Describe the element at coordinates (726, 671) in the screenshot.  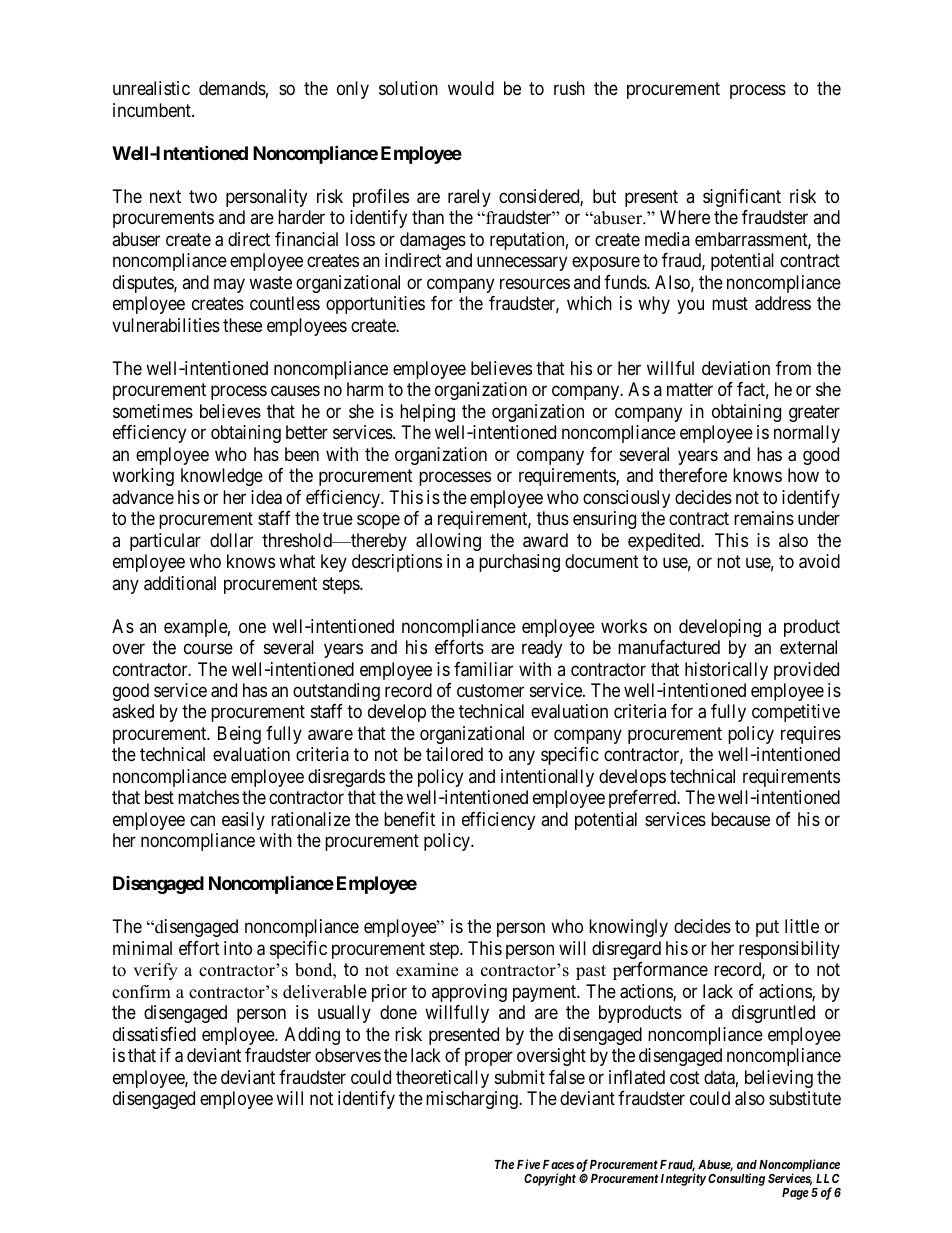
I see `historically` at that location.
